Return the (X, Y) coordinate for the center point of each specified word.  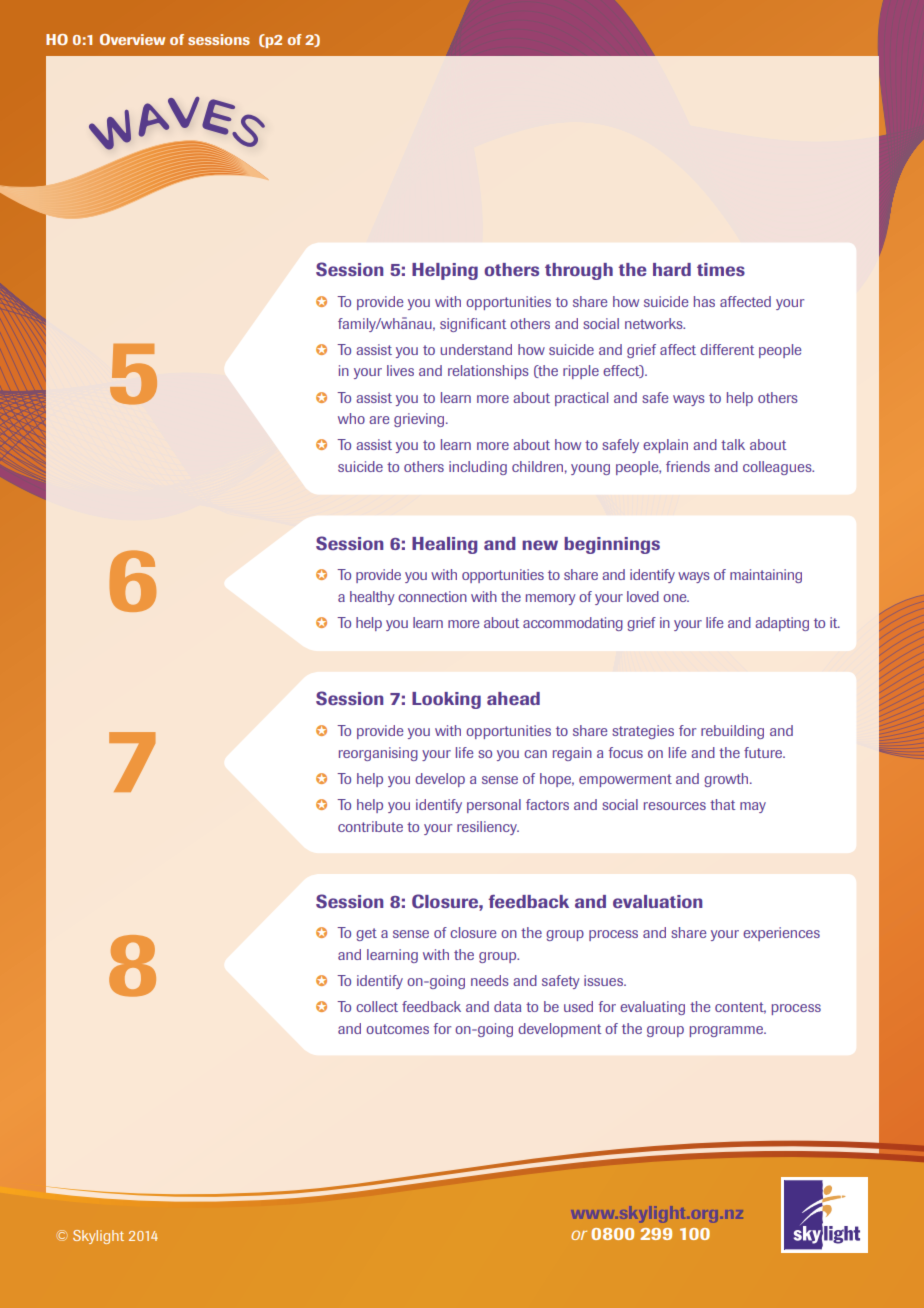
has (704, 301)
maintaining (766, 576)
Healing (444, 545)
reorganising (378, 754)
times (721, 269)
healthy (372, 598)
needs (490, 980)
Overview (132, 39)
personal (494, 806)
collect (377, 1006)
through (579, 271)
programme (727, 1031)
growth (727, 780)
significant (473, 325)
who (351, 418)
